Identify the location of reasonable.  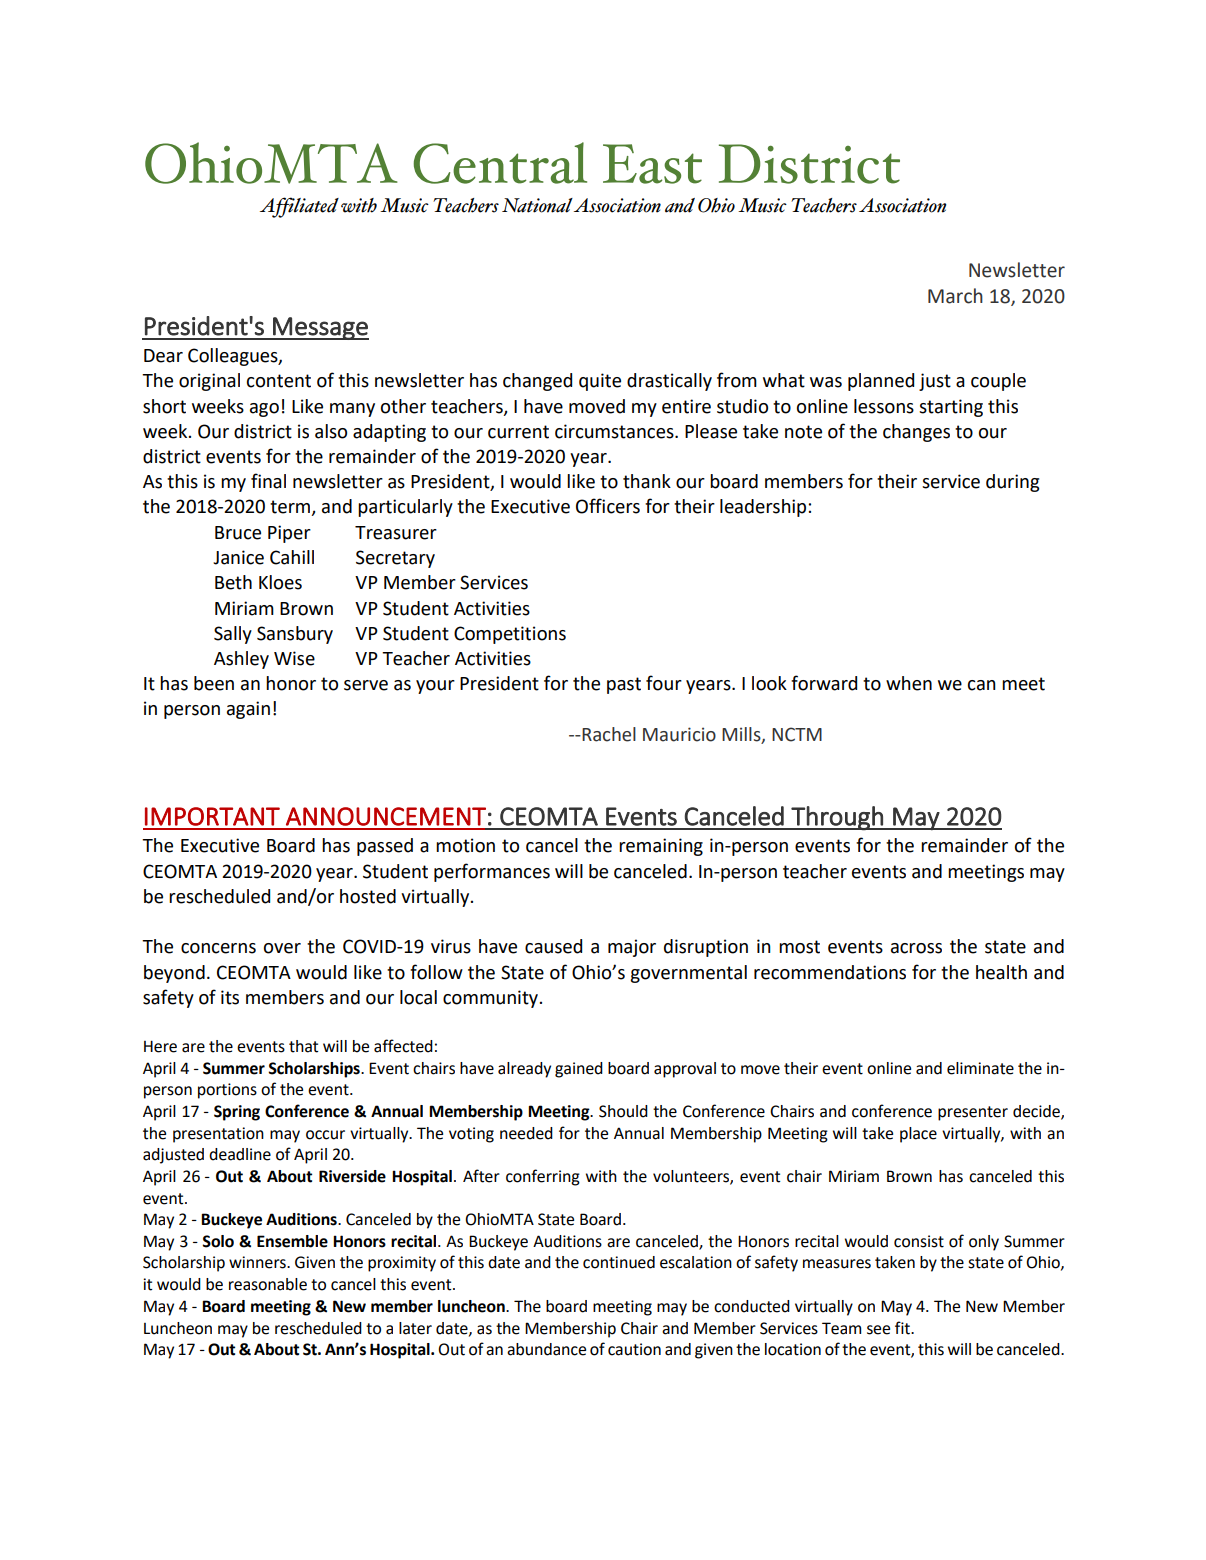
(268, 1284).
